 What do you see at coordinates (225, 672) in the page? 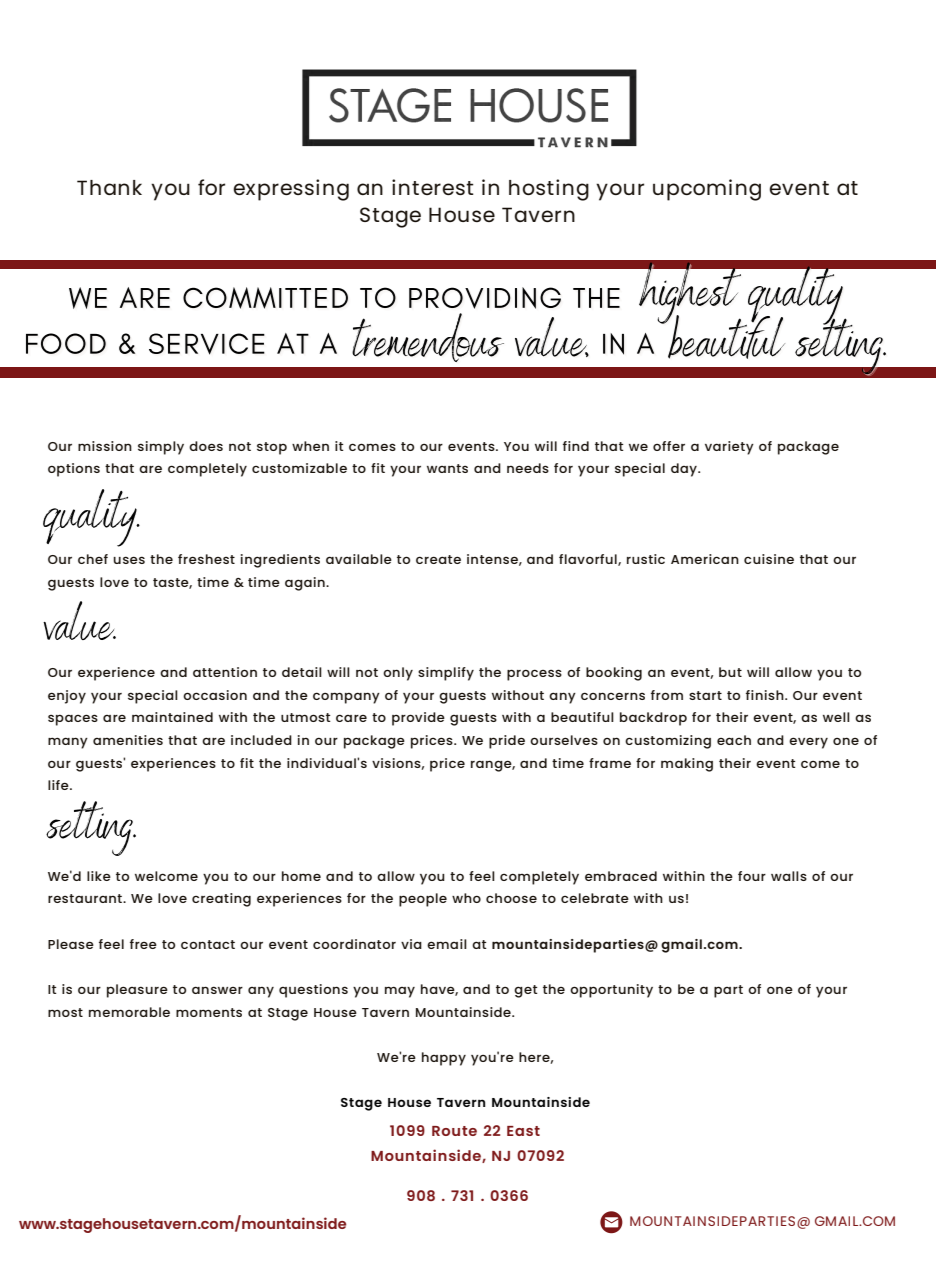
I see `attention` at bounding box center [225, 672].
